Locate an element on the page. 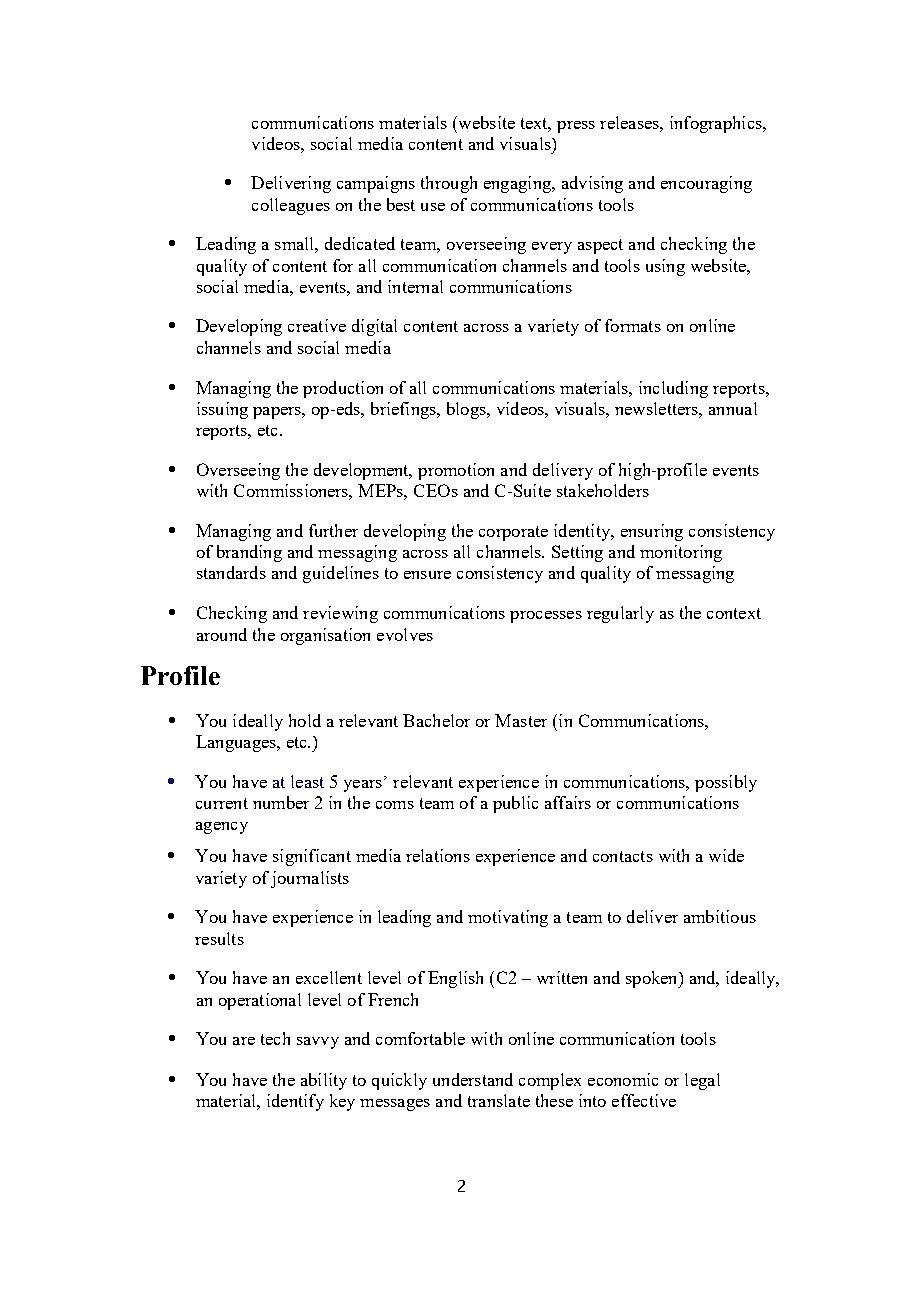  public is located at coordinates (515, 804).
